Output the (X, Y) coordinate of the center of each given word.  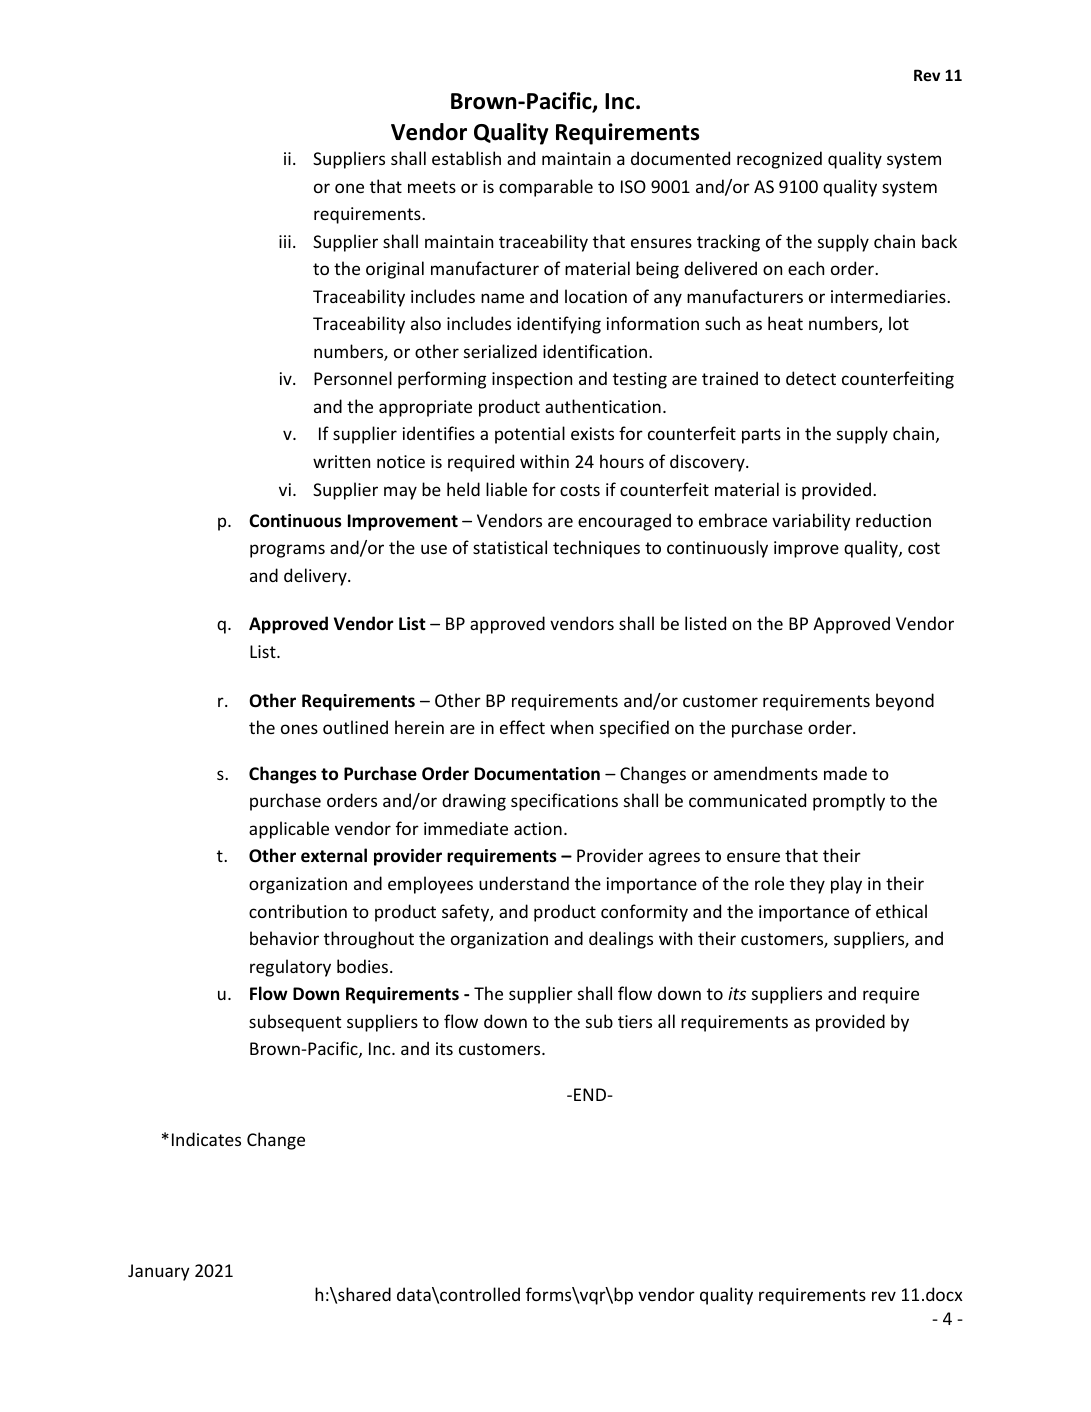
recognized (779, 160)
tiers (635, 1021)
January (159, 1272)
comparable (546, 188)
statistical (510, 547)
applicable (289, 830)
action (538, 828)
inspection (532, 380)
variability (811, 522)
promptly (849, 802)
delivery (316, 577)
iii (285, 241)
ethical (901, 911)
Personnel (353, 378)
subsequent (295, 1023)
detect (811, 378)
